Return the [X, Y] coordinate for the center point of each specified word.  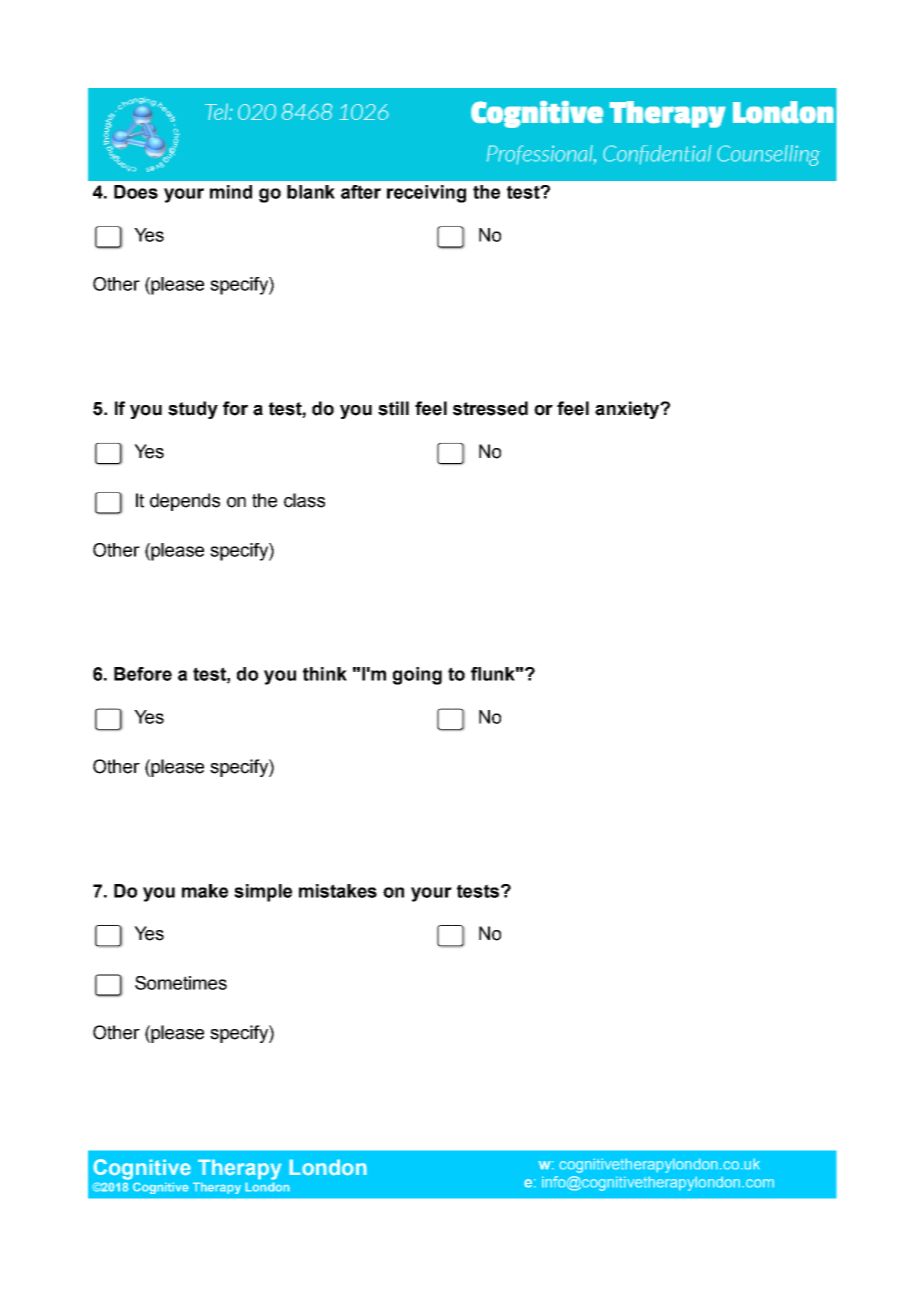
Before [143, 674]
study [193, 410]
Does [136, 192]
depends [185, 502]
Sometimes [181, 983]
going [417, 676]
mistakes [338, 891]
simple [263, 893]
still [393, 408]
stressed [490, 408]
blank [311, 192]
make [205, 891]
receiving [426, 194]
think [325, 674]
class [304, 500]
